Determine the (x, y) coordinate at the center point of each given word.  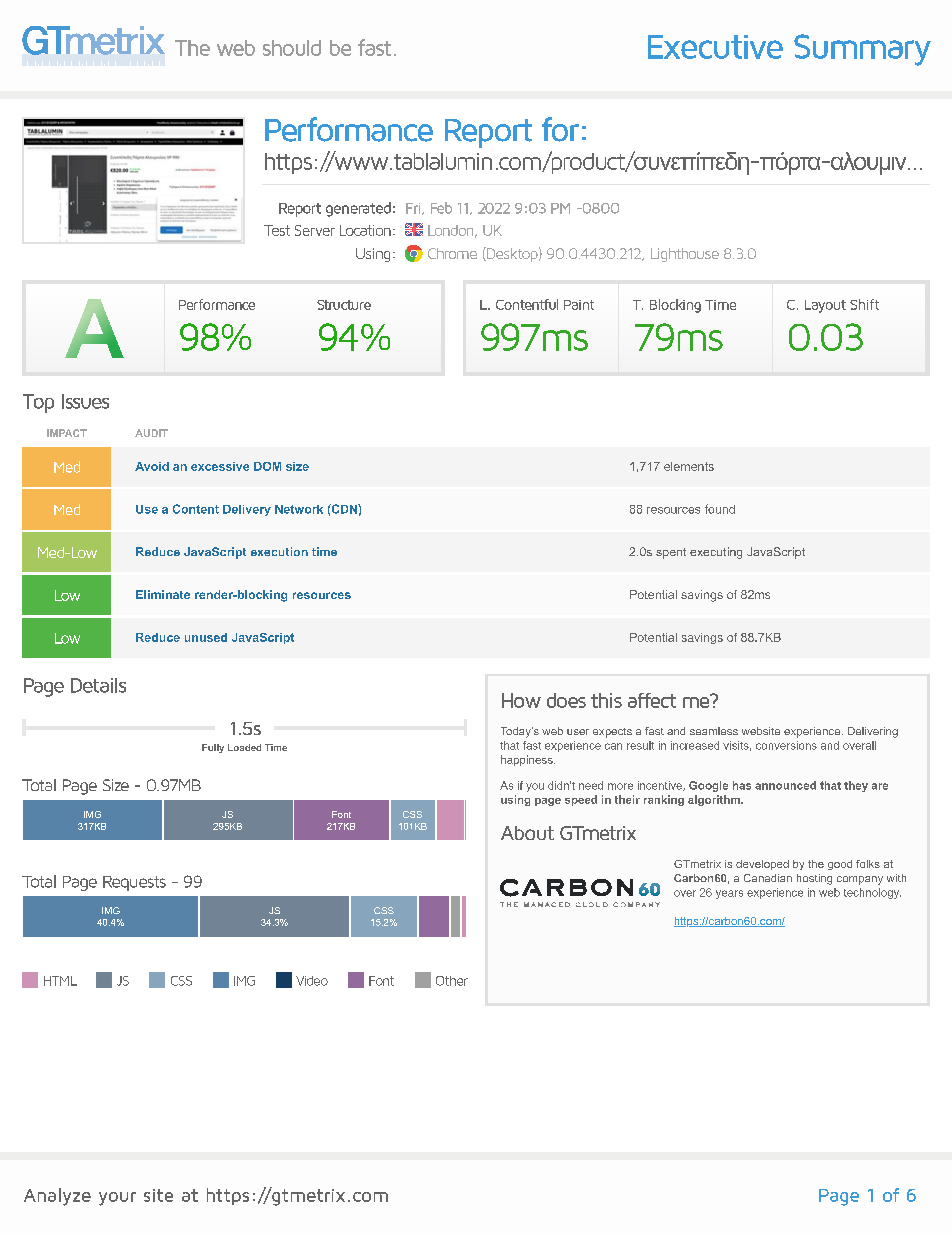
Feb (441, 208)
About (527, 833)
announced (785, 785)
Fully (213, 748)
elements (689, 466)
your (117, 1199)
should (292, 48)
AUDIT (151, 433)
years (729, 894)
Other (452, 981)
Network (299, 509)
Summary (862, 50)
